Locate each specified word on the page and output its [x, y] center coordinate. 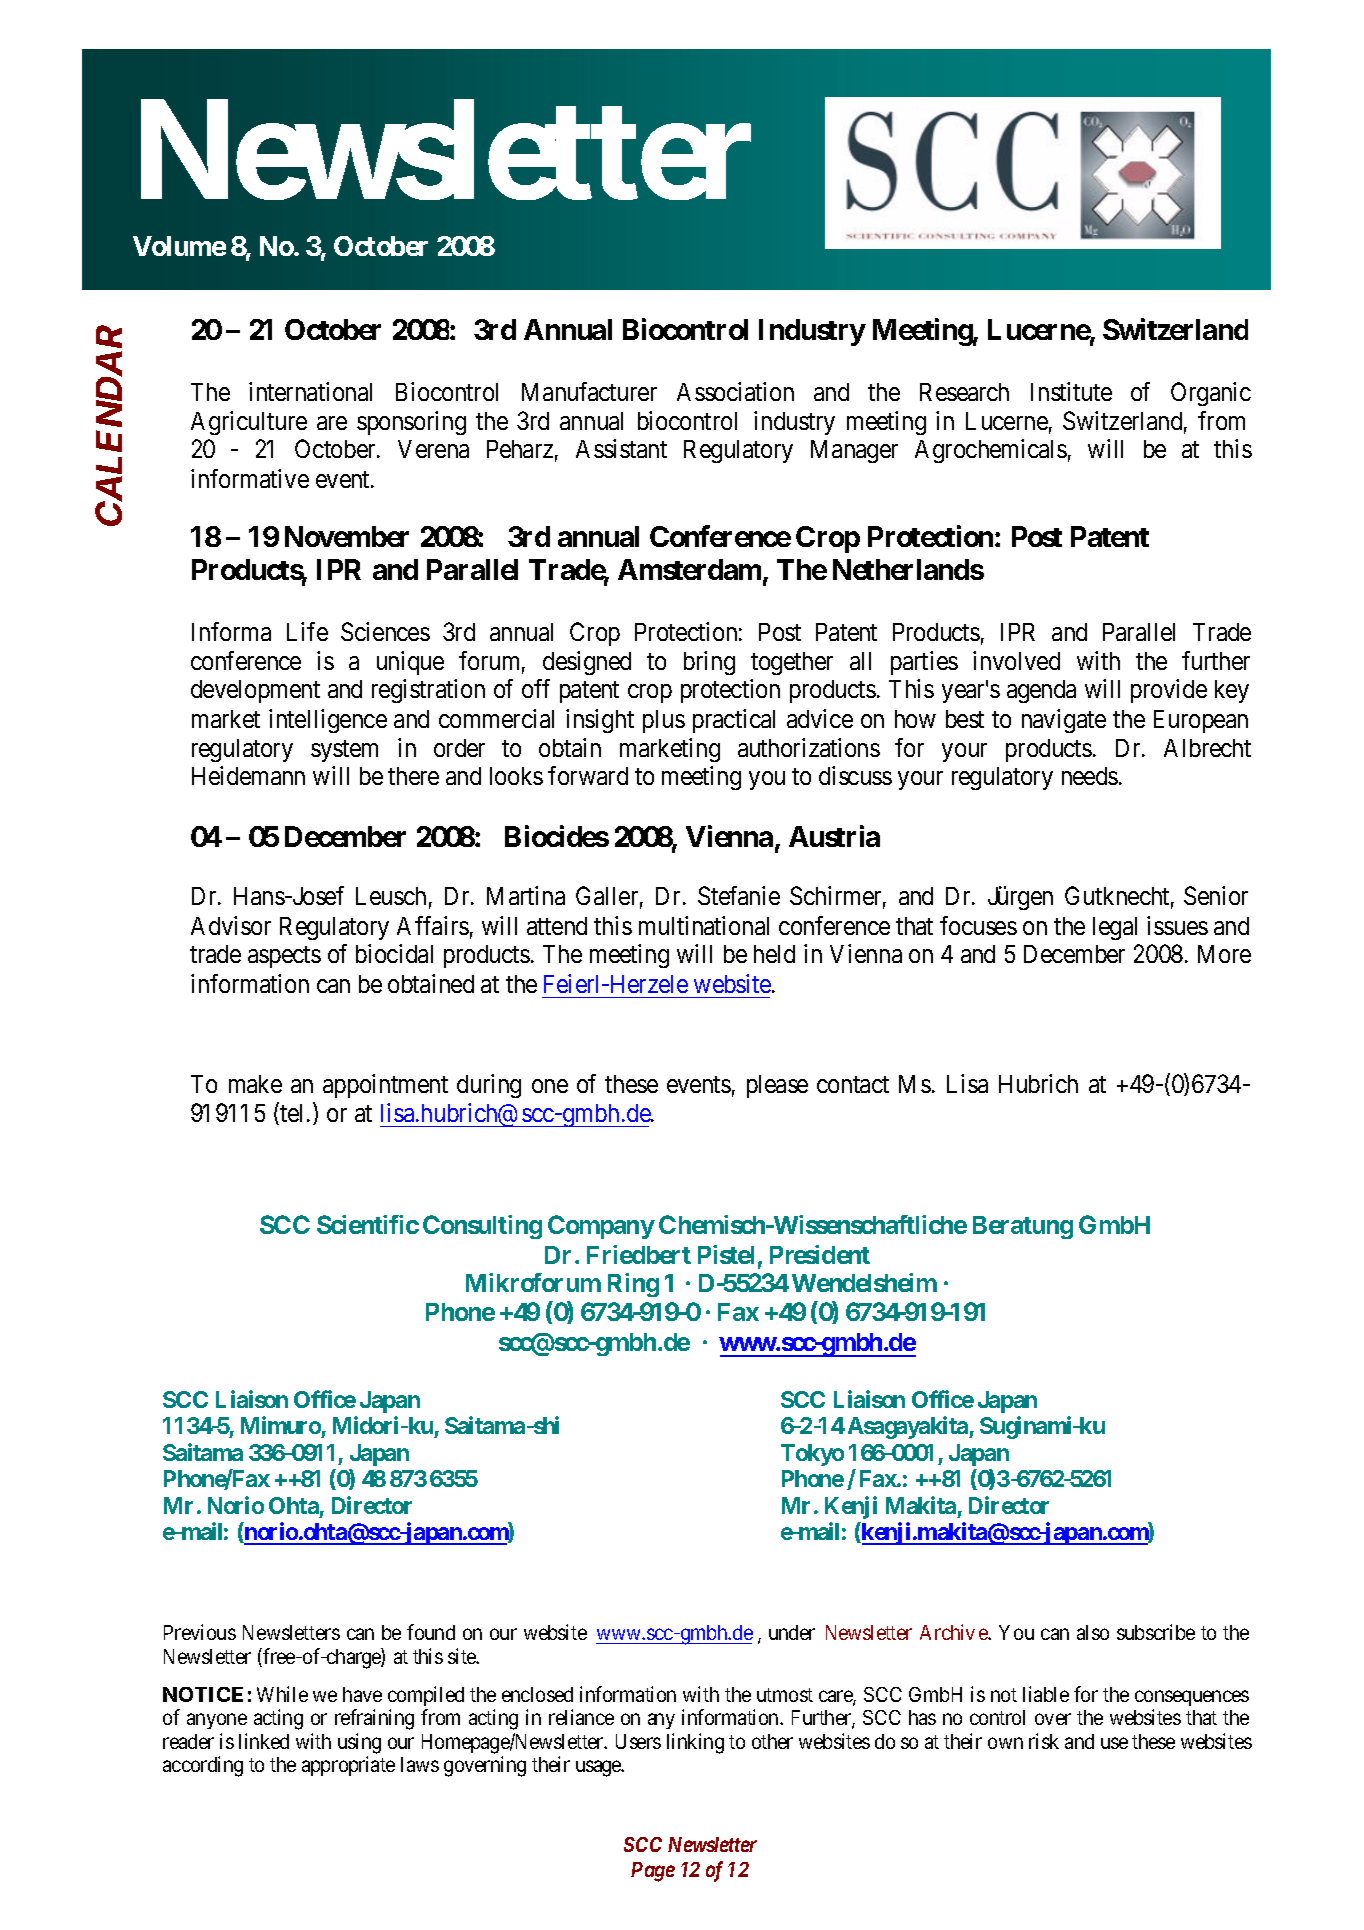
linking [695, 1743]
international [310, 391]
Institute [1071, 391]
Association [735, 391]
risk [1044, 1741]
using [359, 1745]
